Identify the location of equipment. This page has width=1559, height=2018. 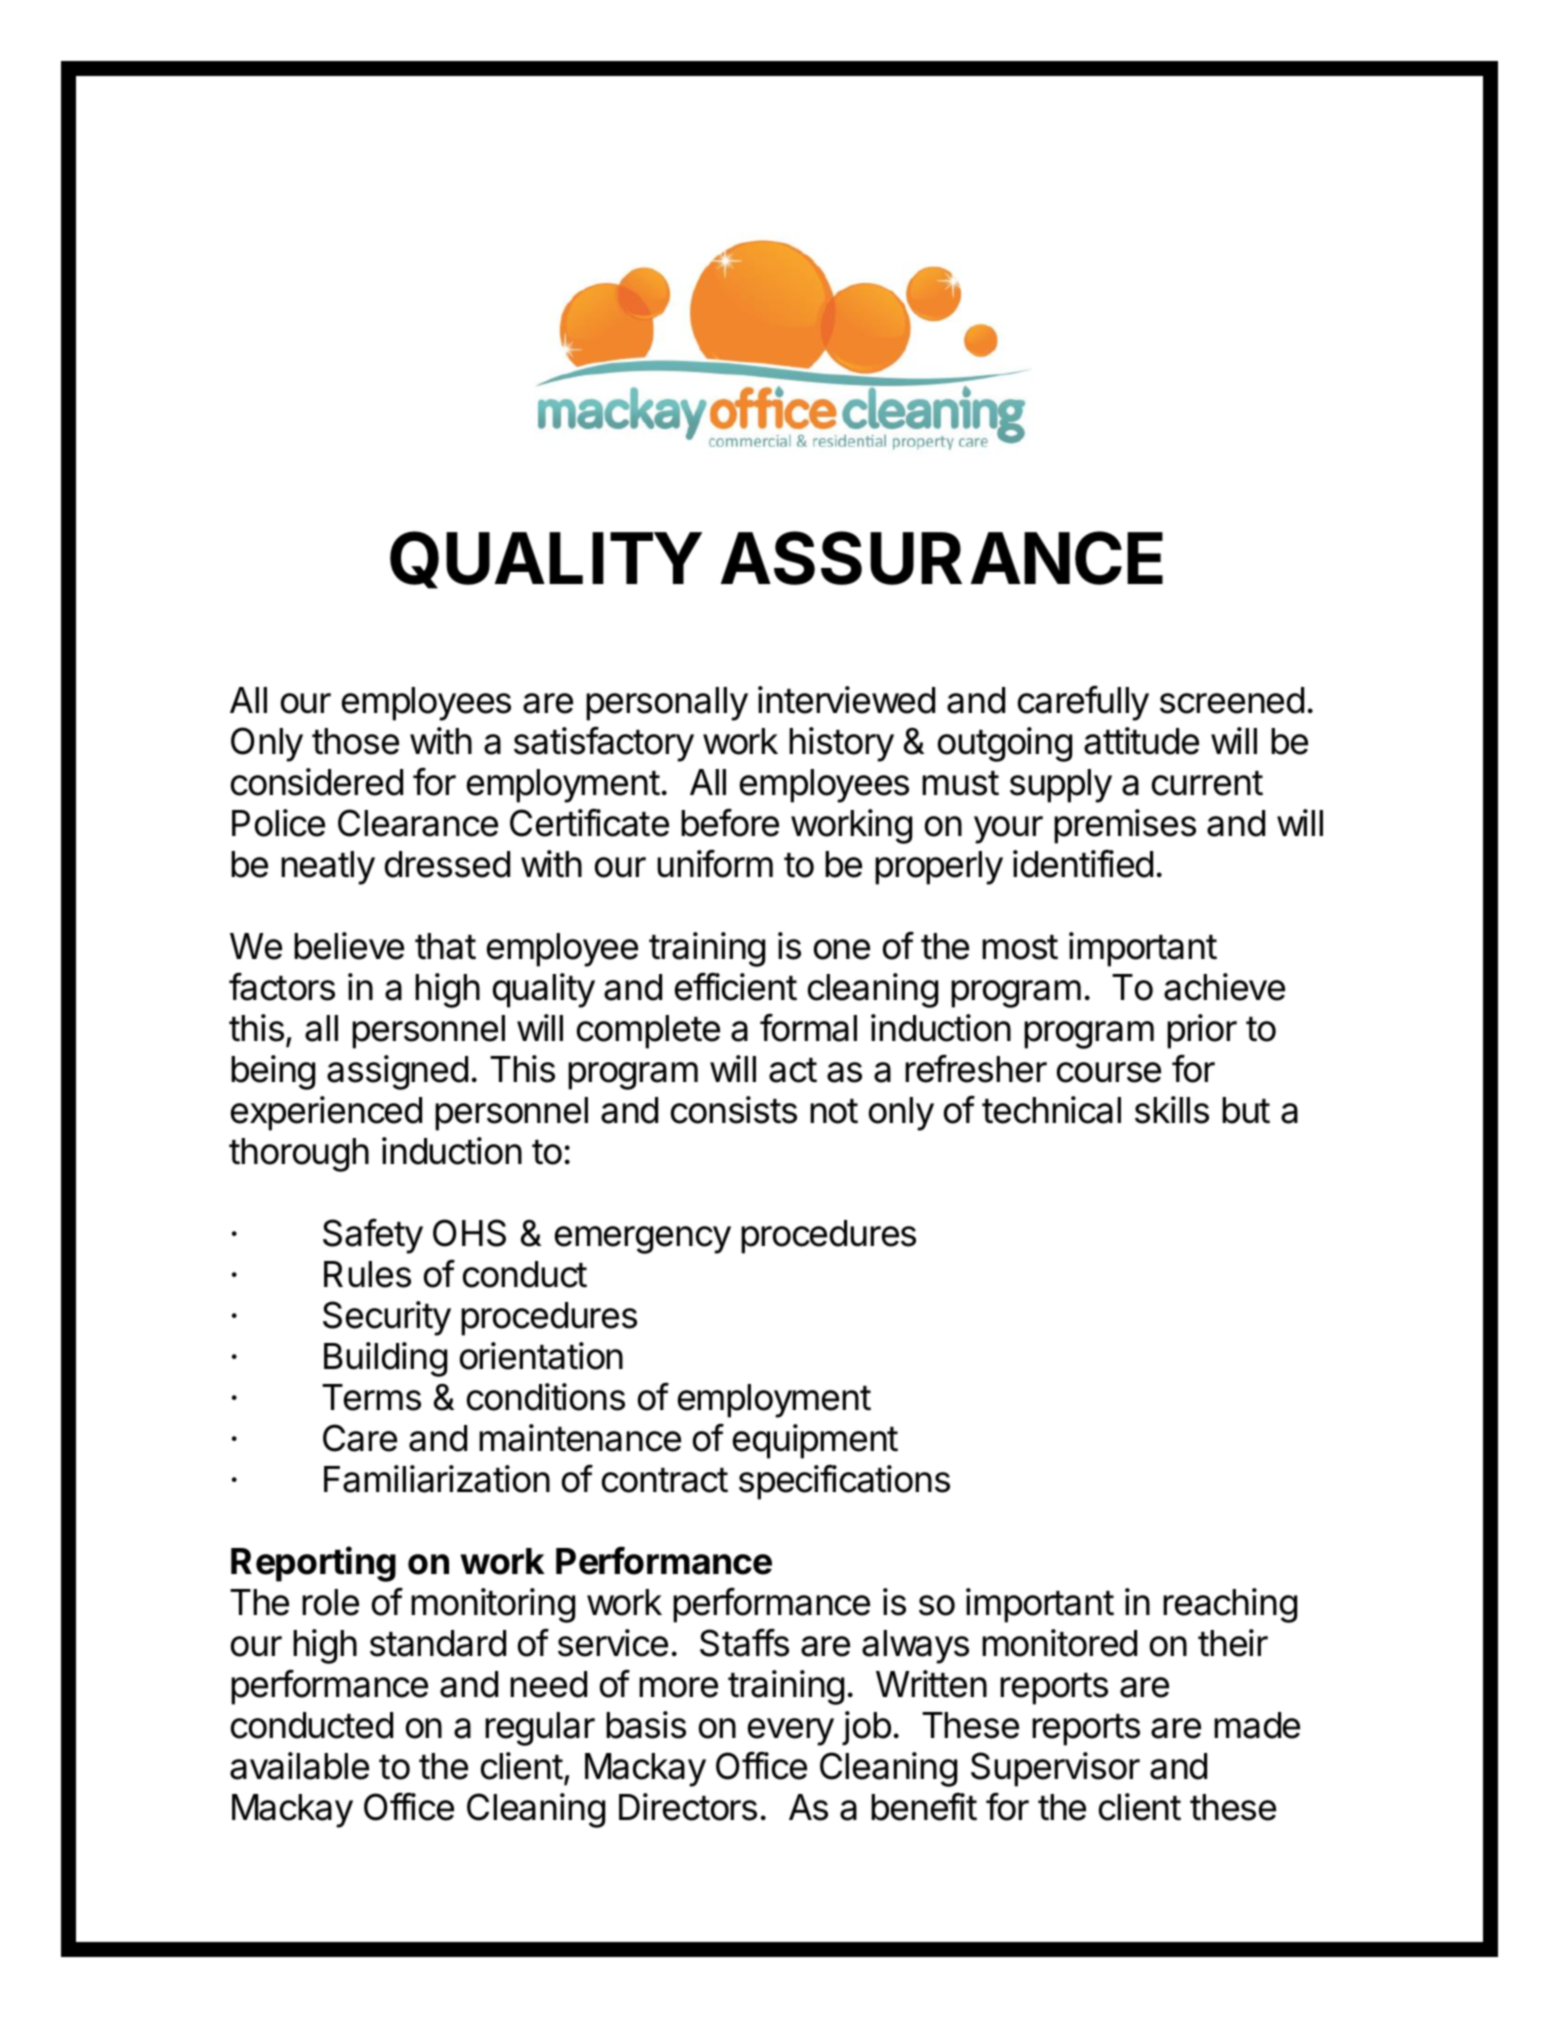
(815, 1441).
